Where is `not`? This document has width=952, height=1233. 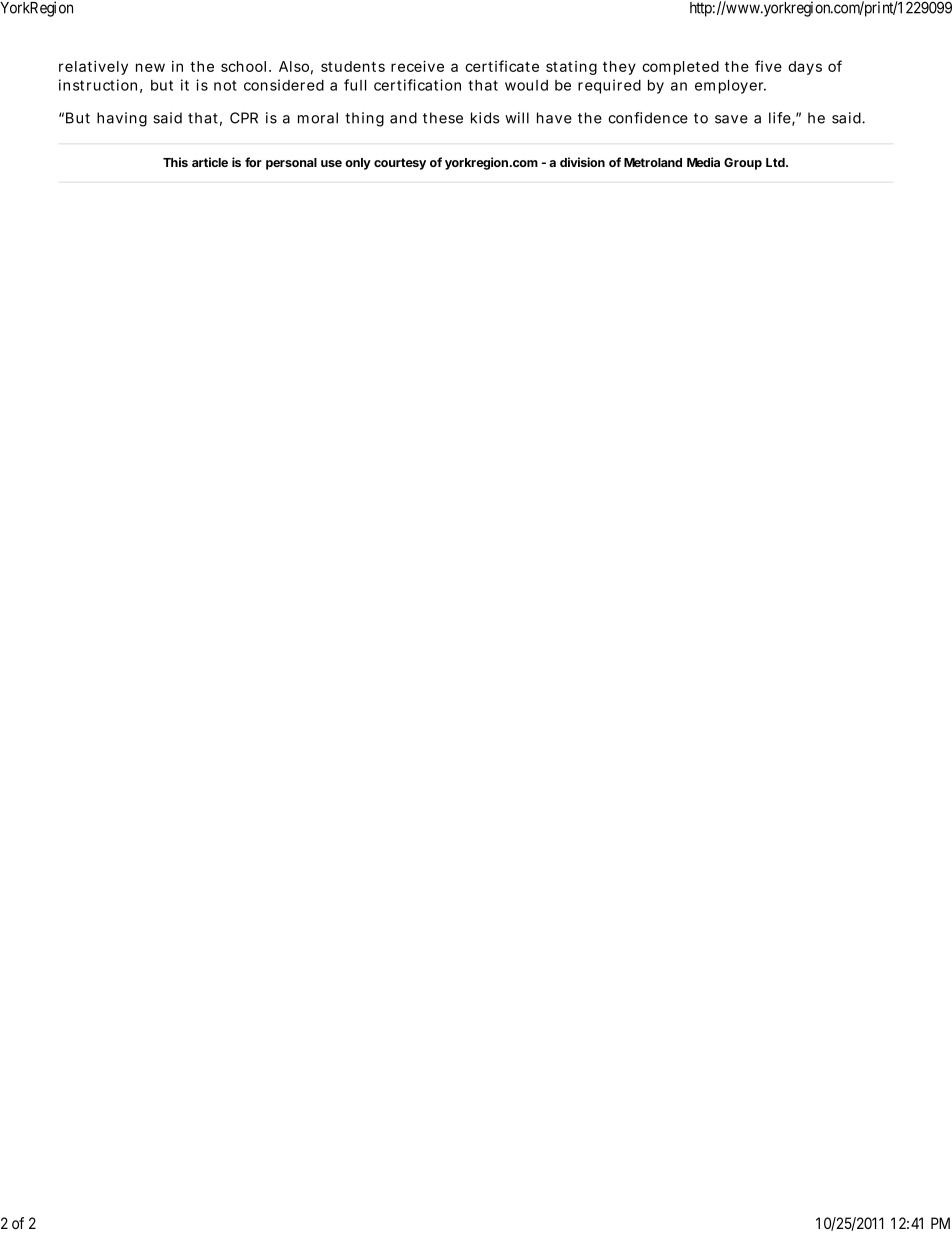
not is located at coordinates (225, 85).
